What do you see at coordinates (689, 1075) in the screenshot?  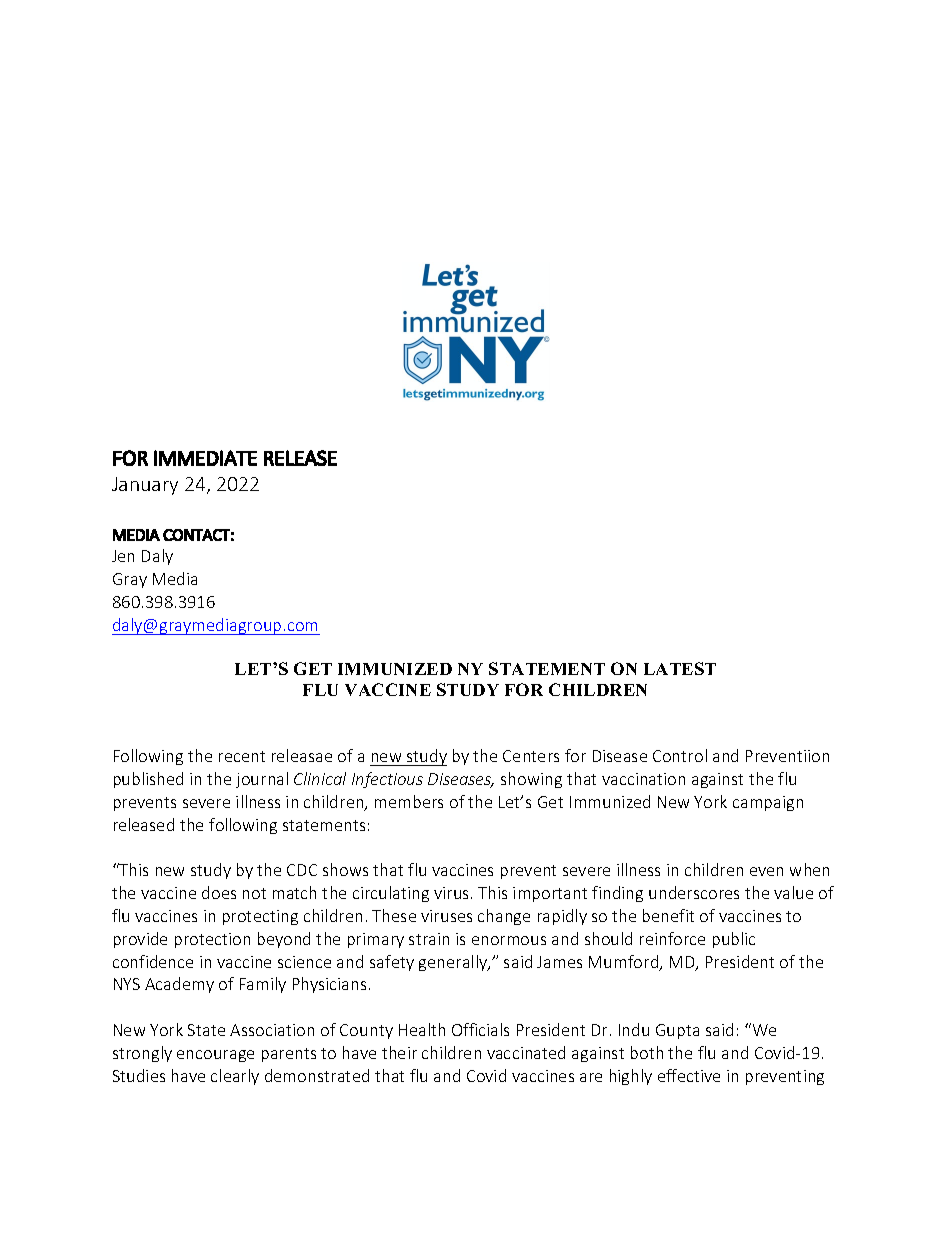 I see `effective` at bounding box center [689, 1075].
